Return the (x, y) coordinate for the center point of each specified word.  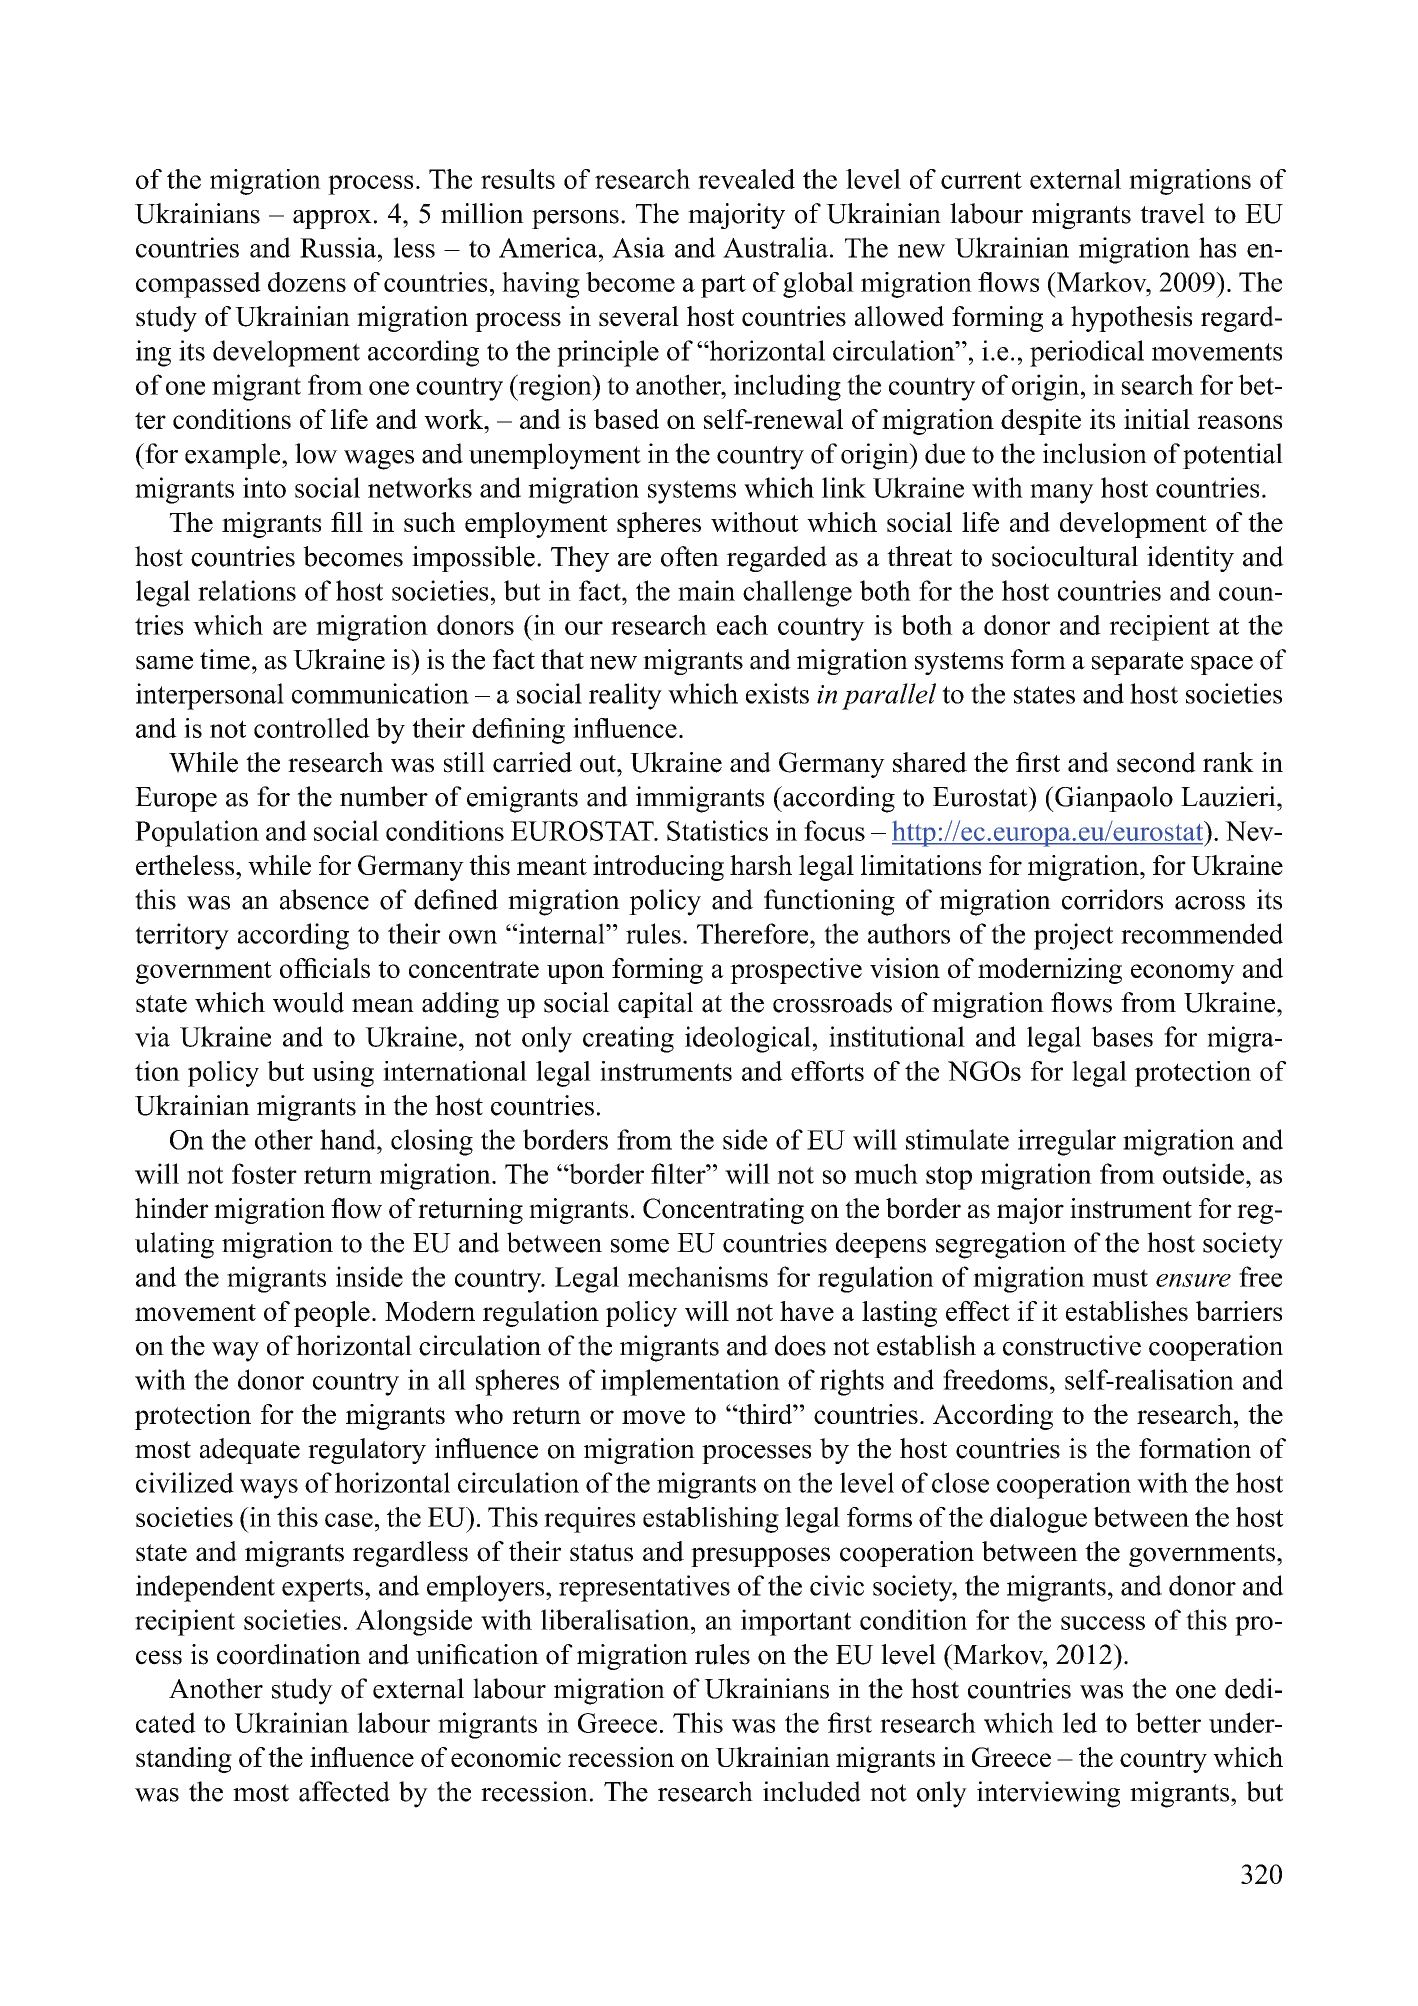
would (308, 1002)
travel (1172, 213)
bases (1122, 1036)
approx (332, 219)
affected (344, 1791)
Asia (638, 247)
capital (655, 1005)
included (812, 1791)
